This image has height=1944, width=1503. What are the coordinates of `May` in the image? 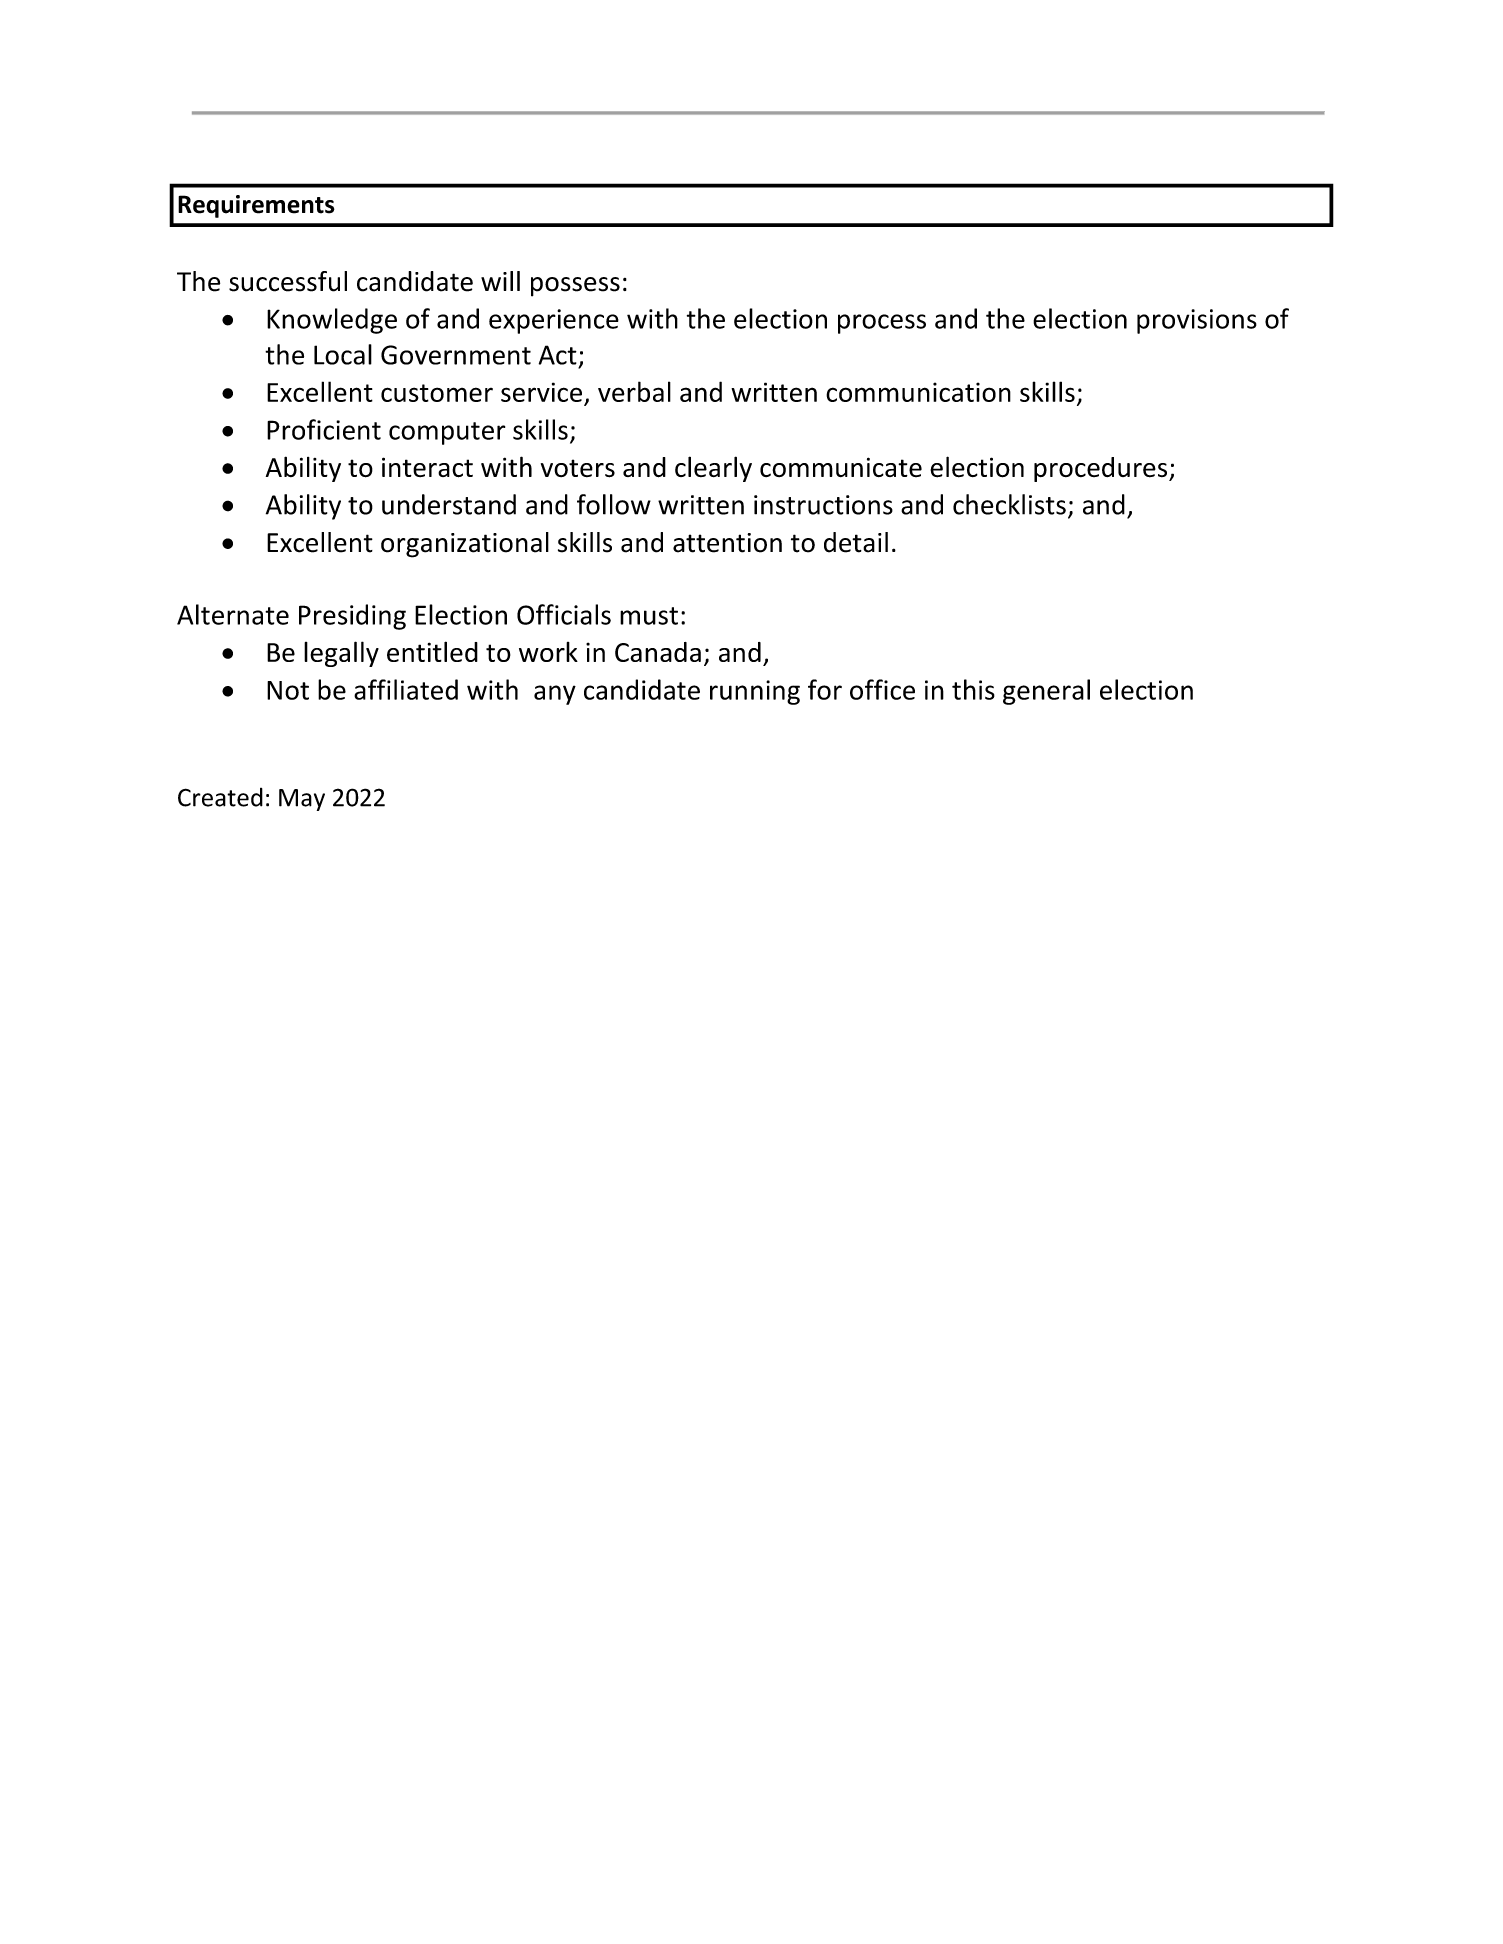 It's located at (302, 800).
